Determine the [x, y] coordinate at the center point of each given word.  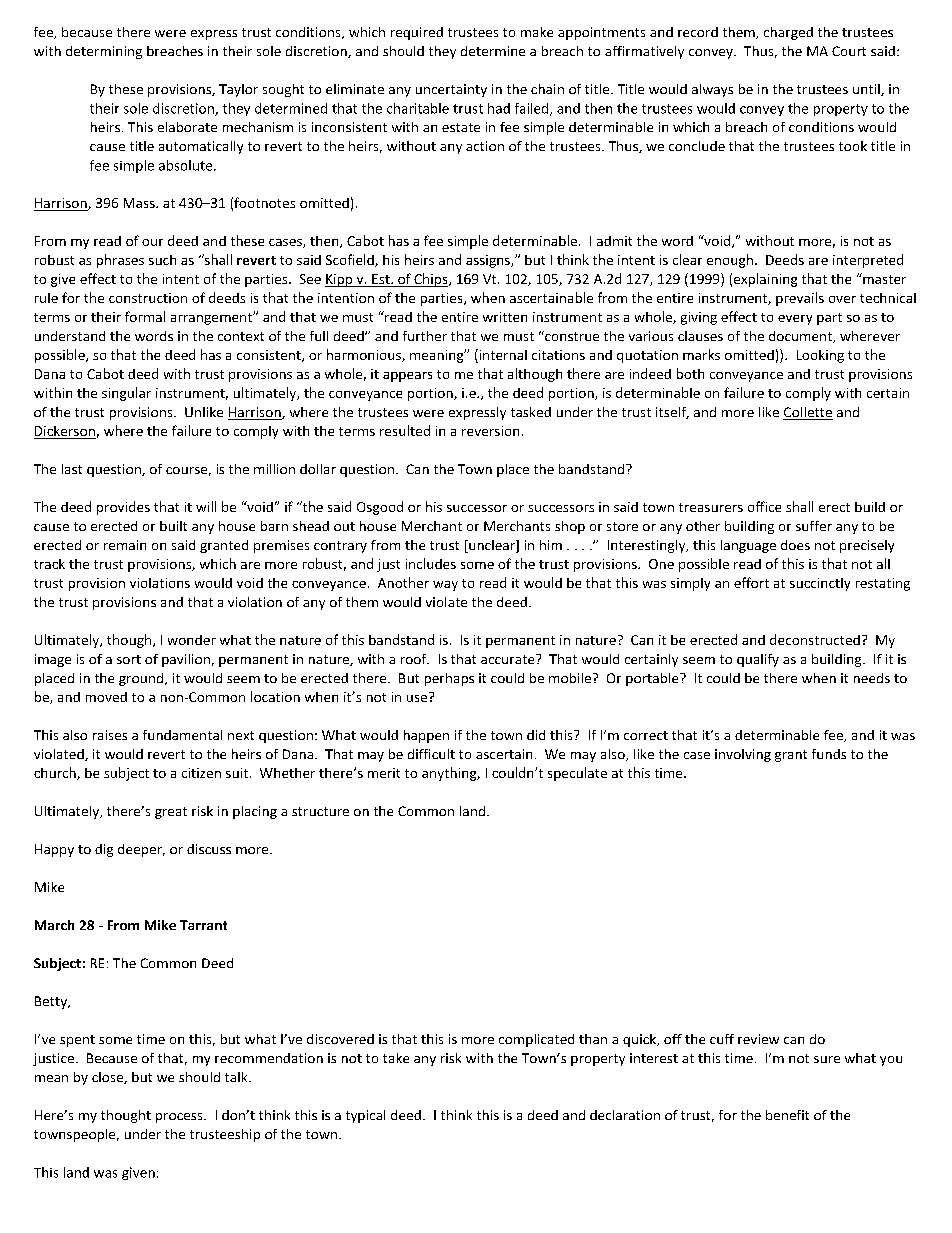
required [417, 33]
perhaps [449, 679]
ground [142, 679]
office [764, 506]
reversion [490, 431]
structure [320, 811]
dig [104, 850]
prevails [800, 299]
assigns [489, 261]
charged [788, 33]
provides [123, 508]
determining [104, 52]
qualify [758, 660]
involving [743, 755]
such [162, 260]
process [180, 1118]
